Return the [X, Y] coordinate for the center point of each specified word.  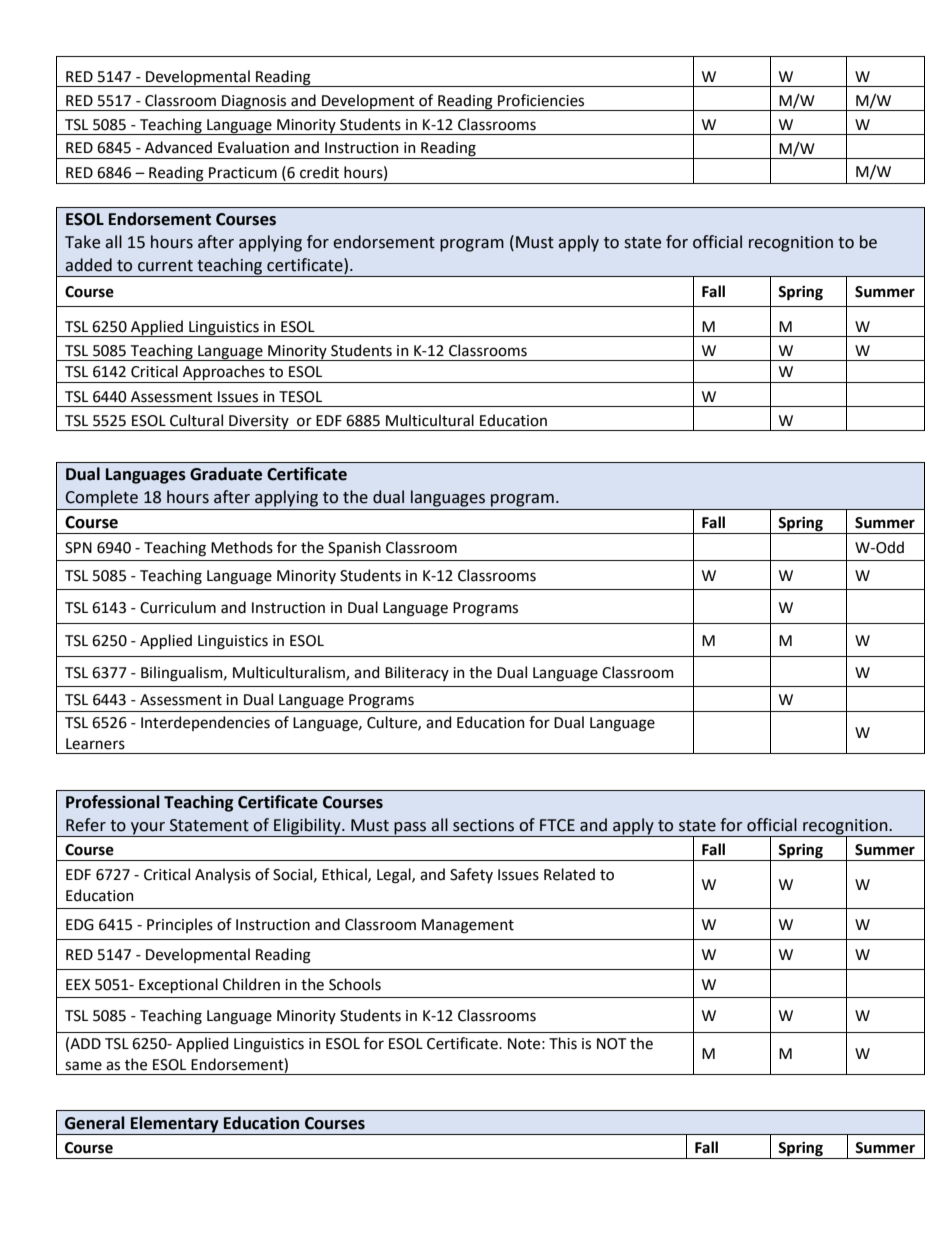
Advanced [178, 147]
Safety [471, 875]
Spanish [354, 548]
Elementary [175, 1125]
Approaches [224, 374]
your [148, 829]
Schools [355, 984]
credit [319, 172]
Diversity [259, 423]
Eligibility [307, 827]
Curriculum [178, 607]
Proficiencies [541, 100]
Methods [242, 547]
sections [483, 825]
